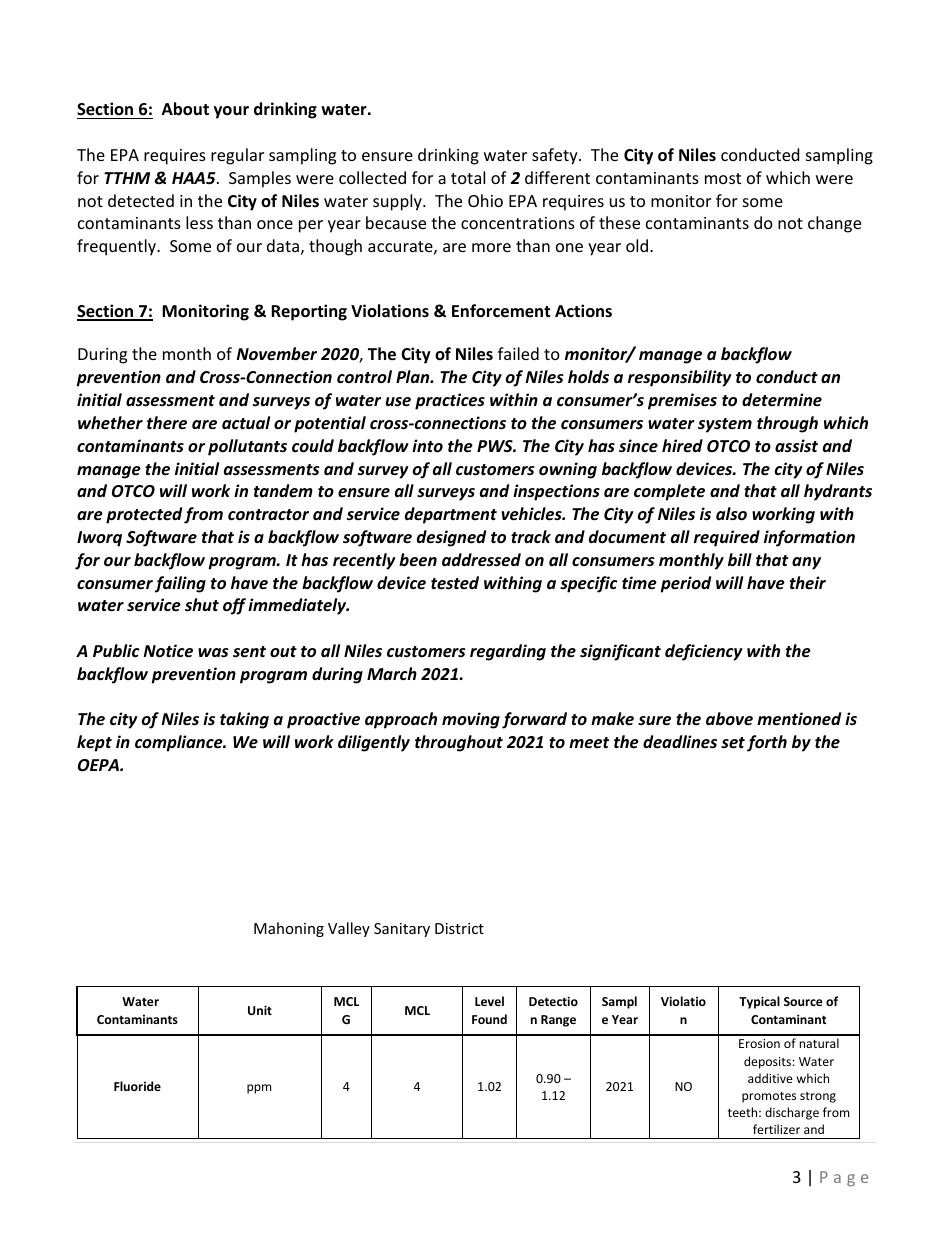  I want to click on promotes, so click(769, 1097).
